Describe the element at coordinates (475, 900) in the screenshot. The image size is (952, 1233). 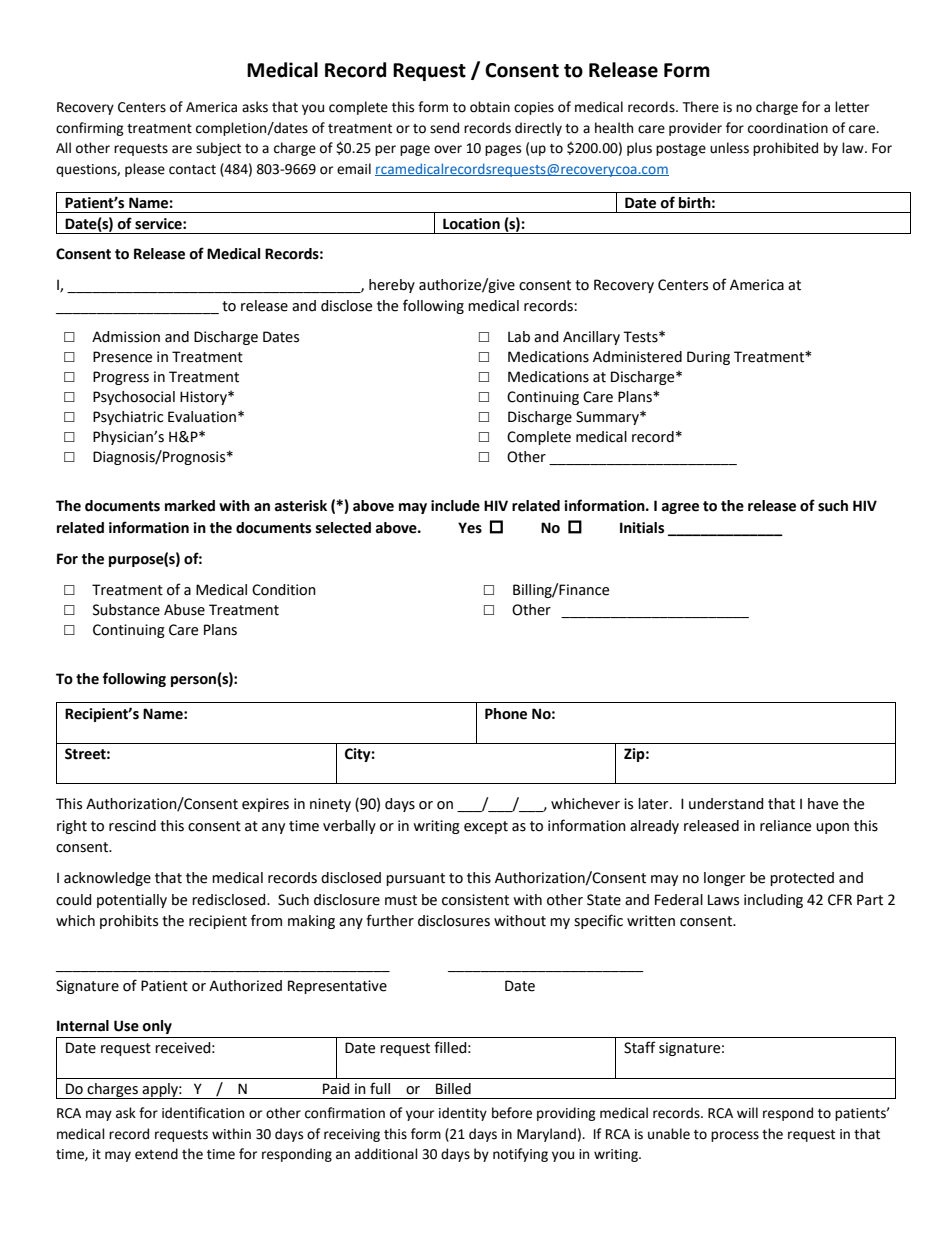
I see `consistent` at that location.
